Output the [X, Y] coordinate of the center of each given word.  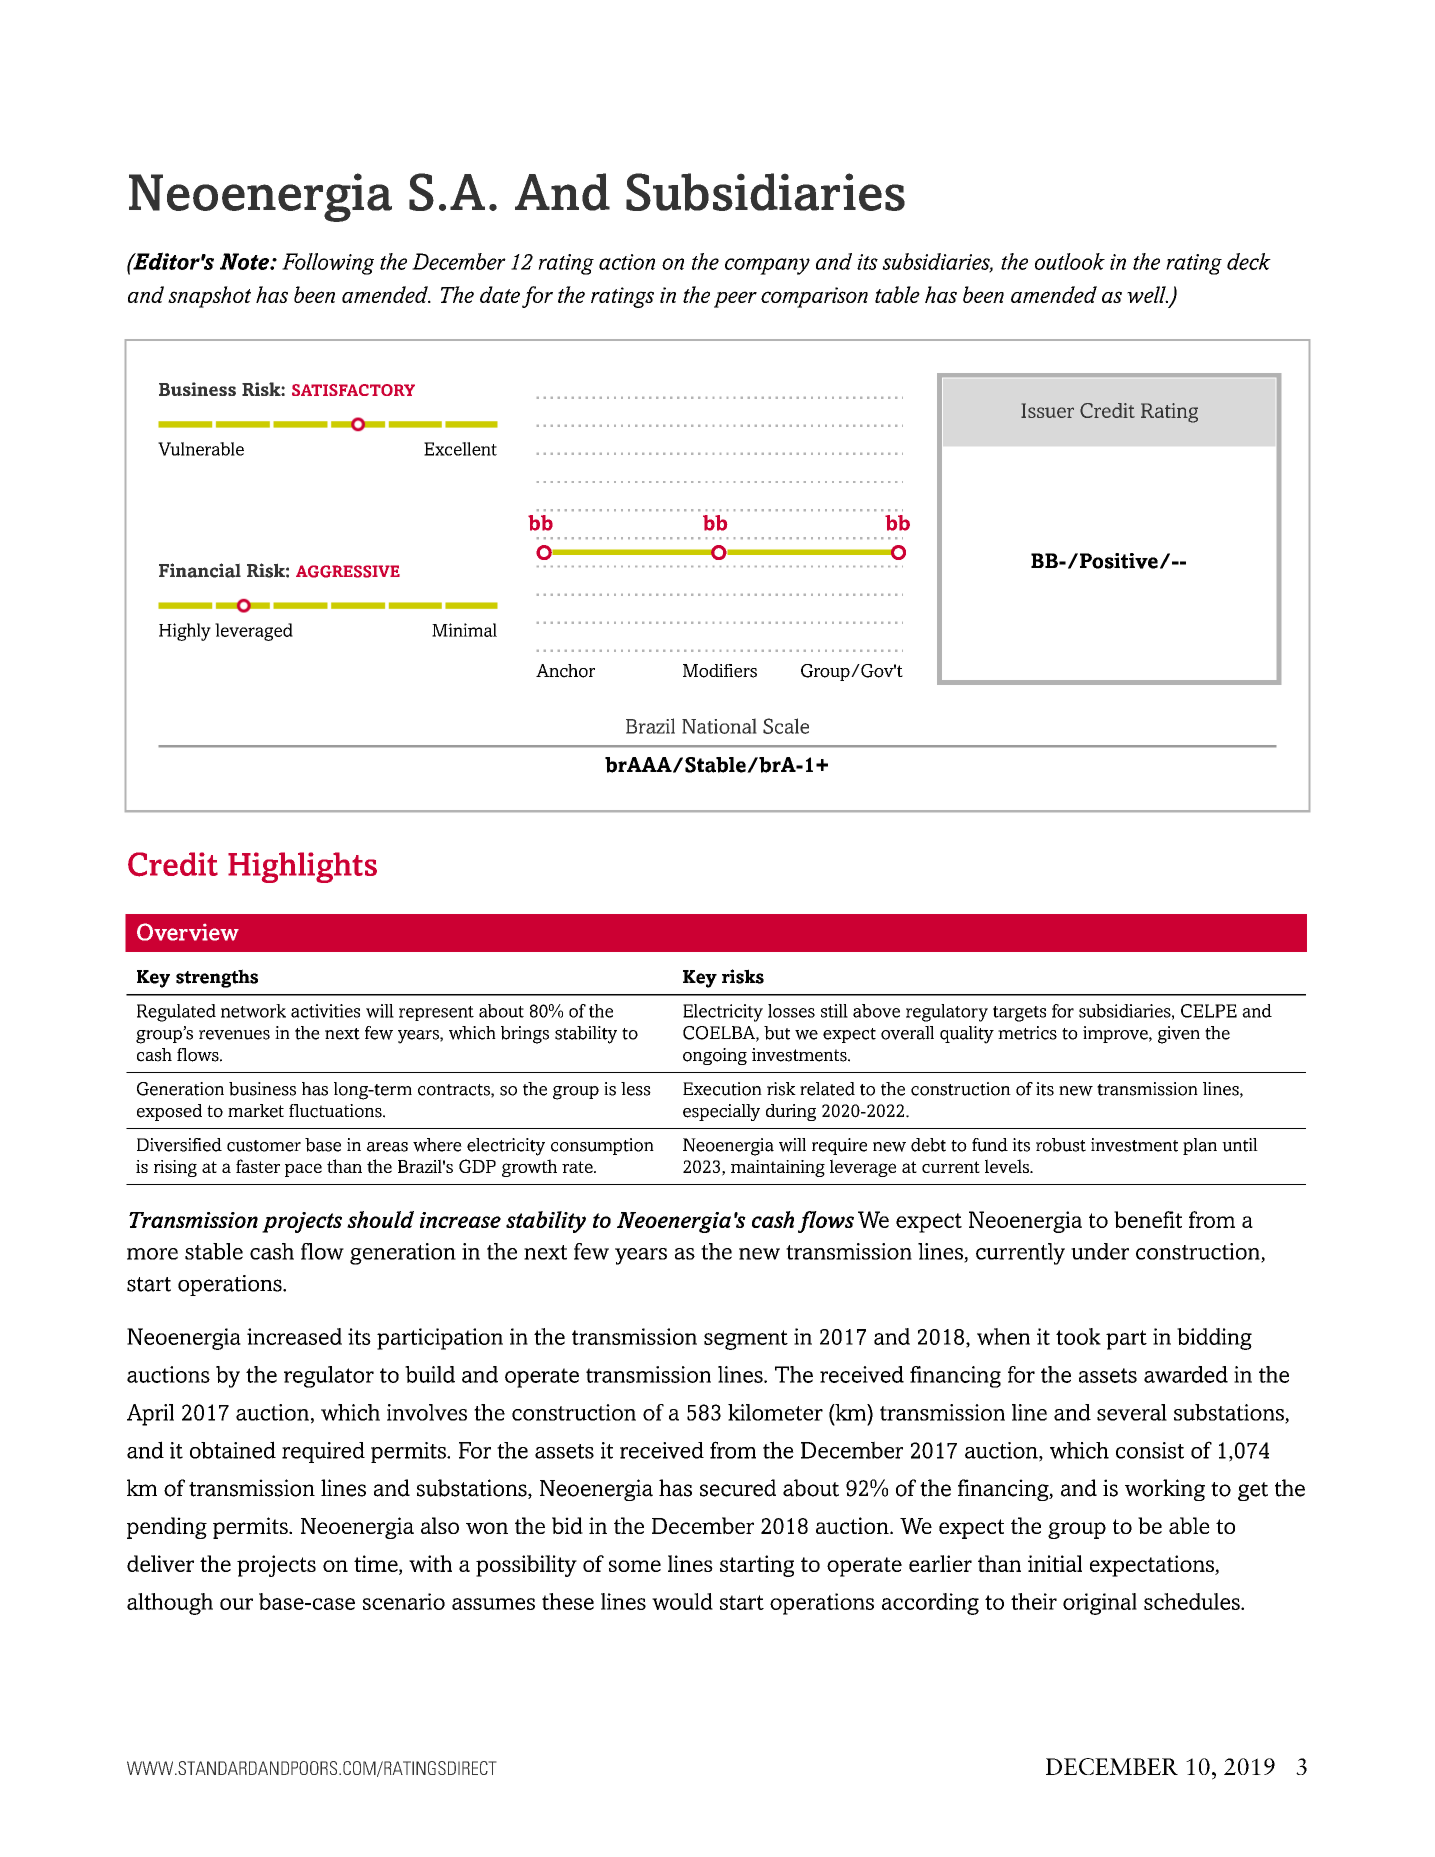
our [236, 1604]
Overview [188, 932]
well [1147, 294]
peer [735, 299]
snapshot [209, 297]
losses [791, 1011]
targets [1019, 1014]
